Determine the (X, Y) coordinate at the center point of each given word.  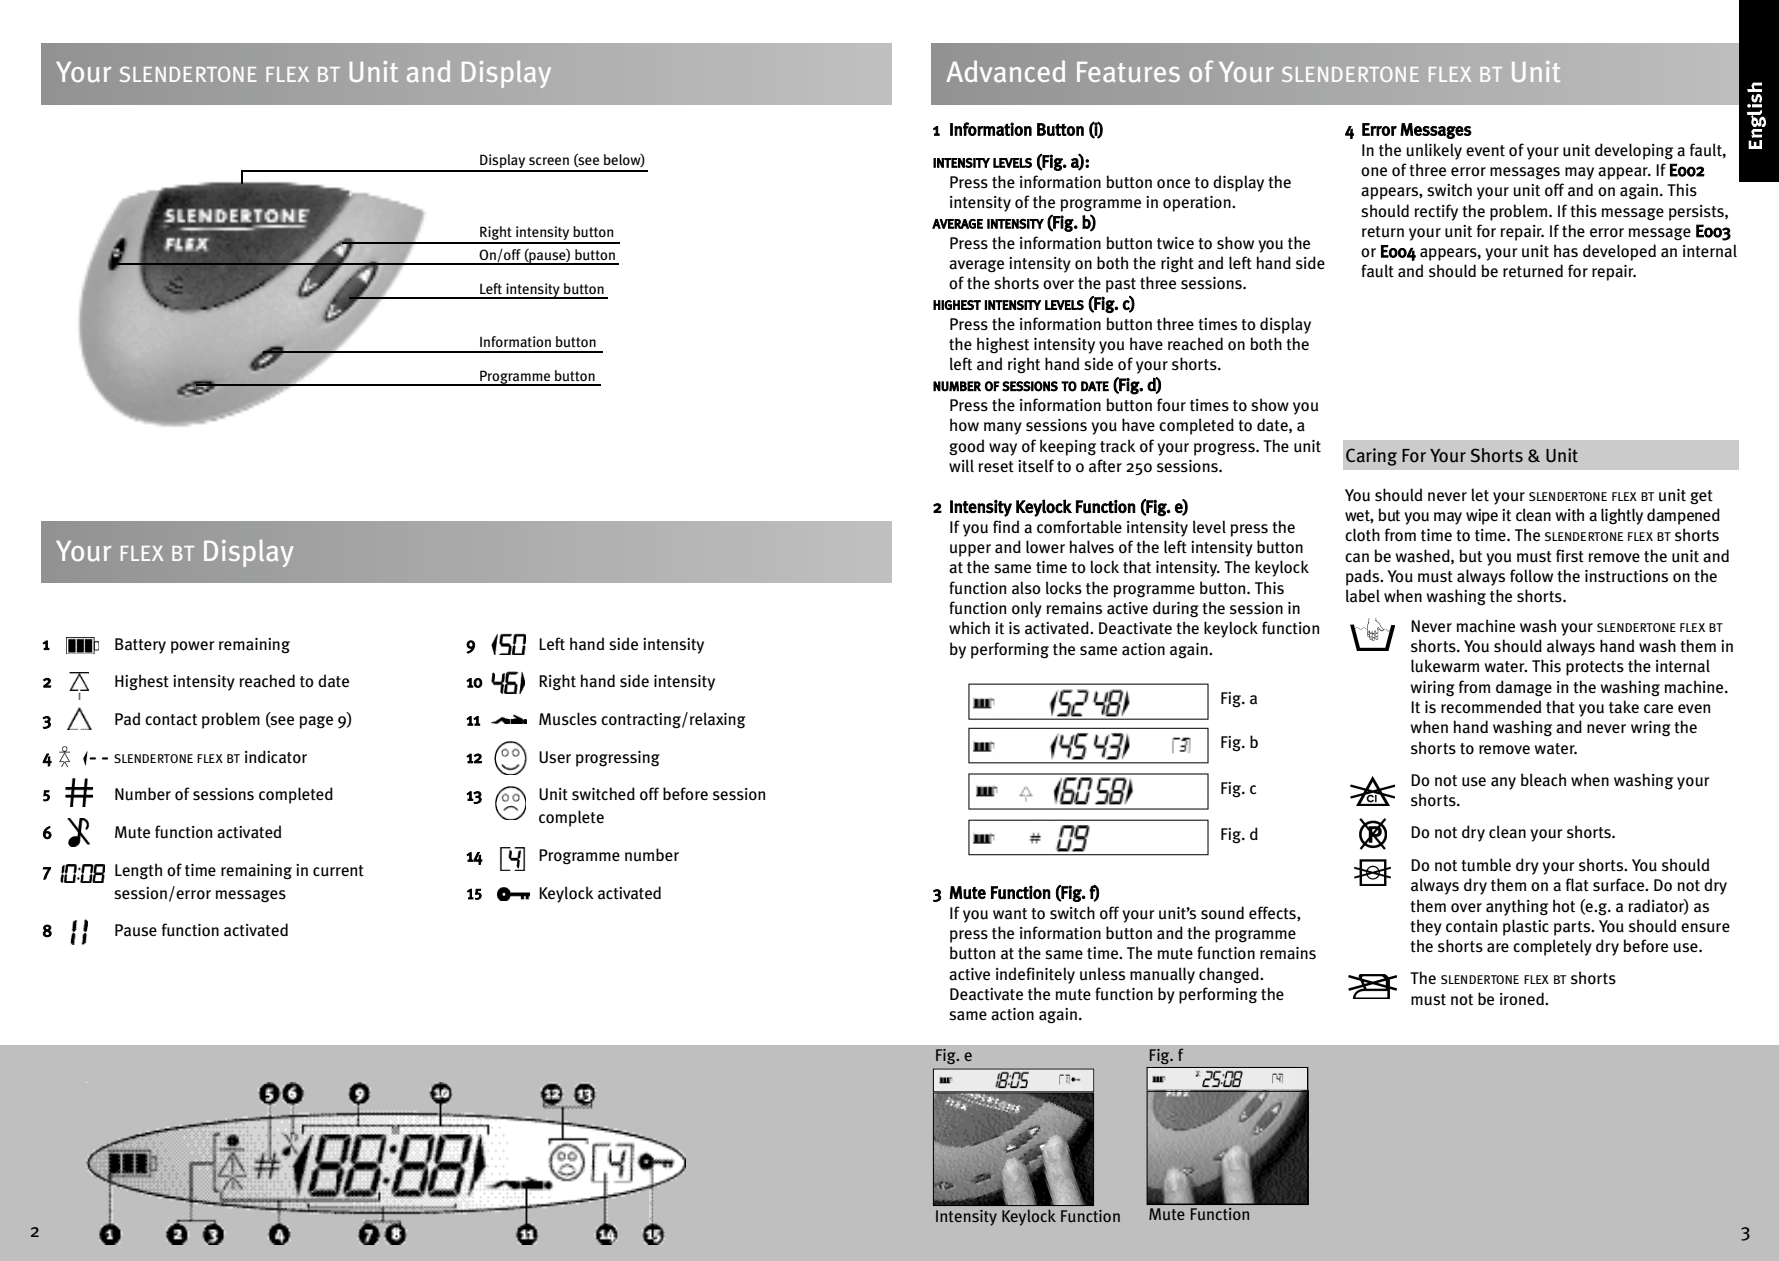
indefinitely (1035, 975)
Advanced (1005, 71)
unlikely (1434, 151)
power (193, 647)
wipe (1482, 517)
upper (970, 550)
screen (549, 161)
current (338, 871)
